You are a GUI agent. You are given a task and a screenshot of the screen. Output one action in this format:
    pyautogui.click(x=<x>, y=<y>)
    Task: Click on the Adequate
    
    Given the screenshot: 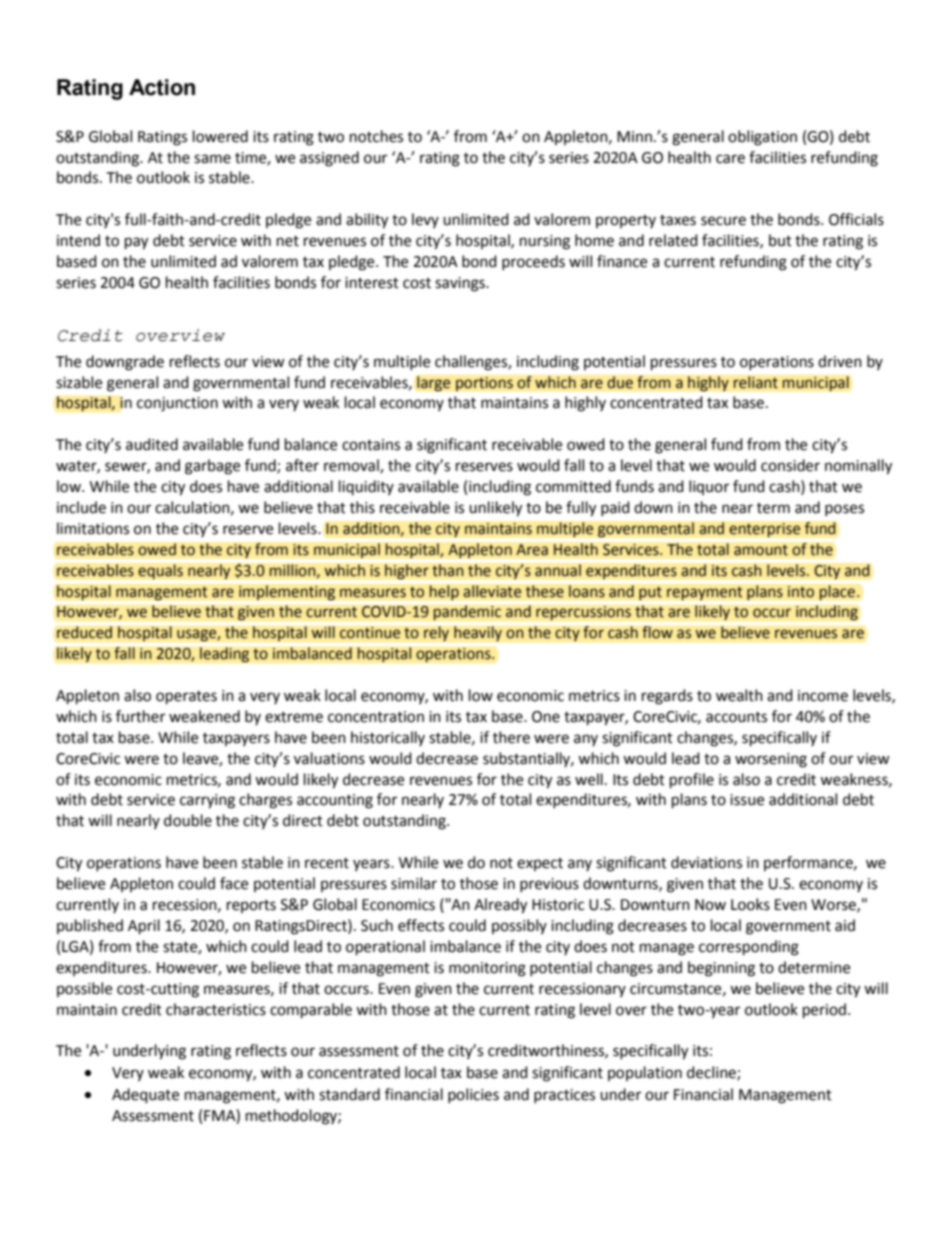 What is the action you would take?
    pyautogui.click(x=145, y=1096)
